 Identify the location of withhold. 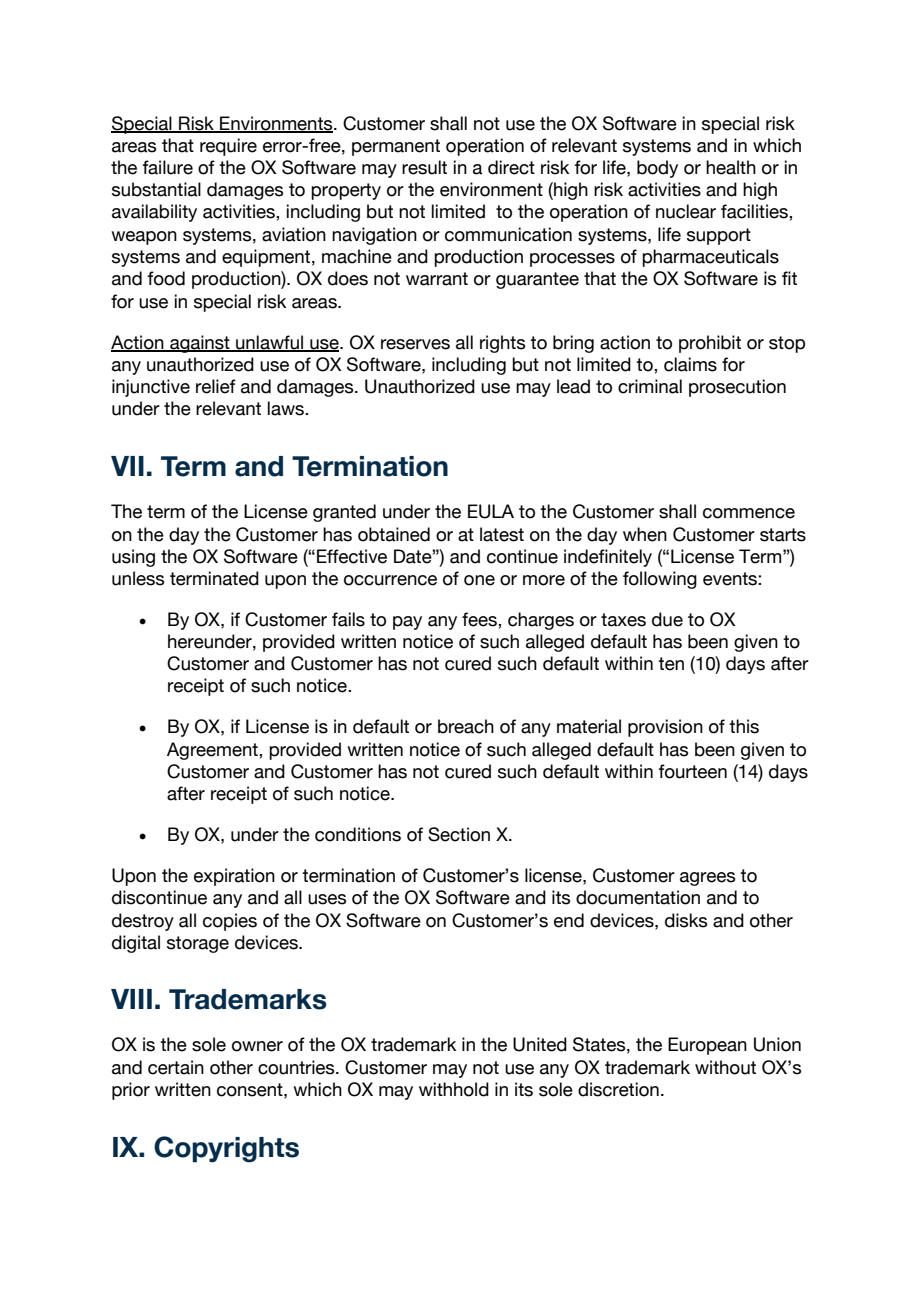
(454, 1089).
